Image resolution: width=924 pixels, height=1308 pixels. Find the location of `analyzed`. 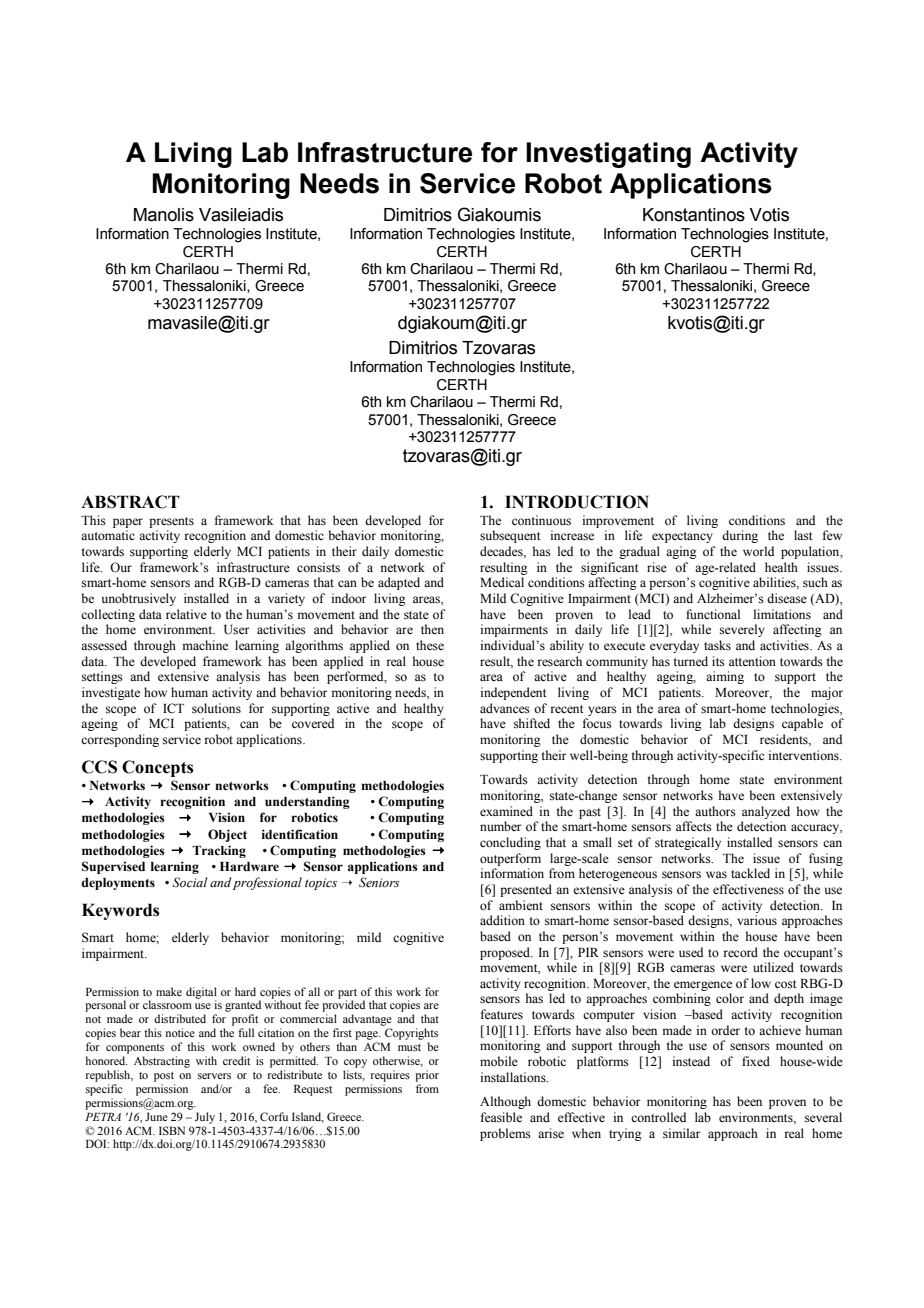

analyzed is located at coordinates (766, 812).
